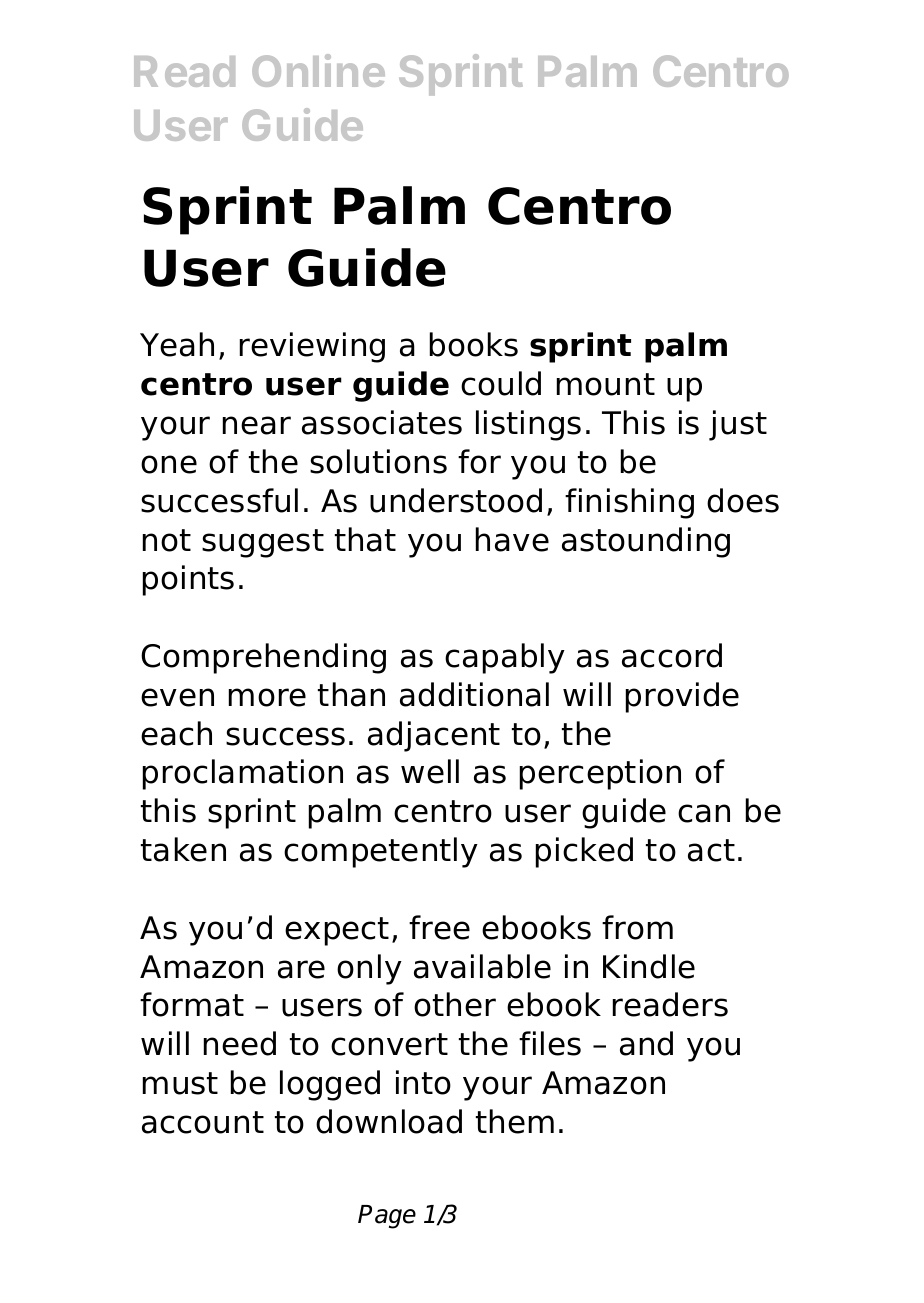 This screenshot has width=924, height=1303. What do you see at coordinates (606, 384) in the screenshot?
I see `mount` at bounding box center [606, 384].
